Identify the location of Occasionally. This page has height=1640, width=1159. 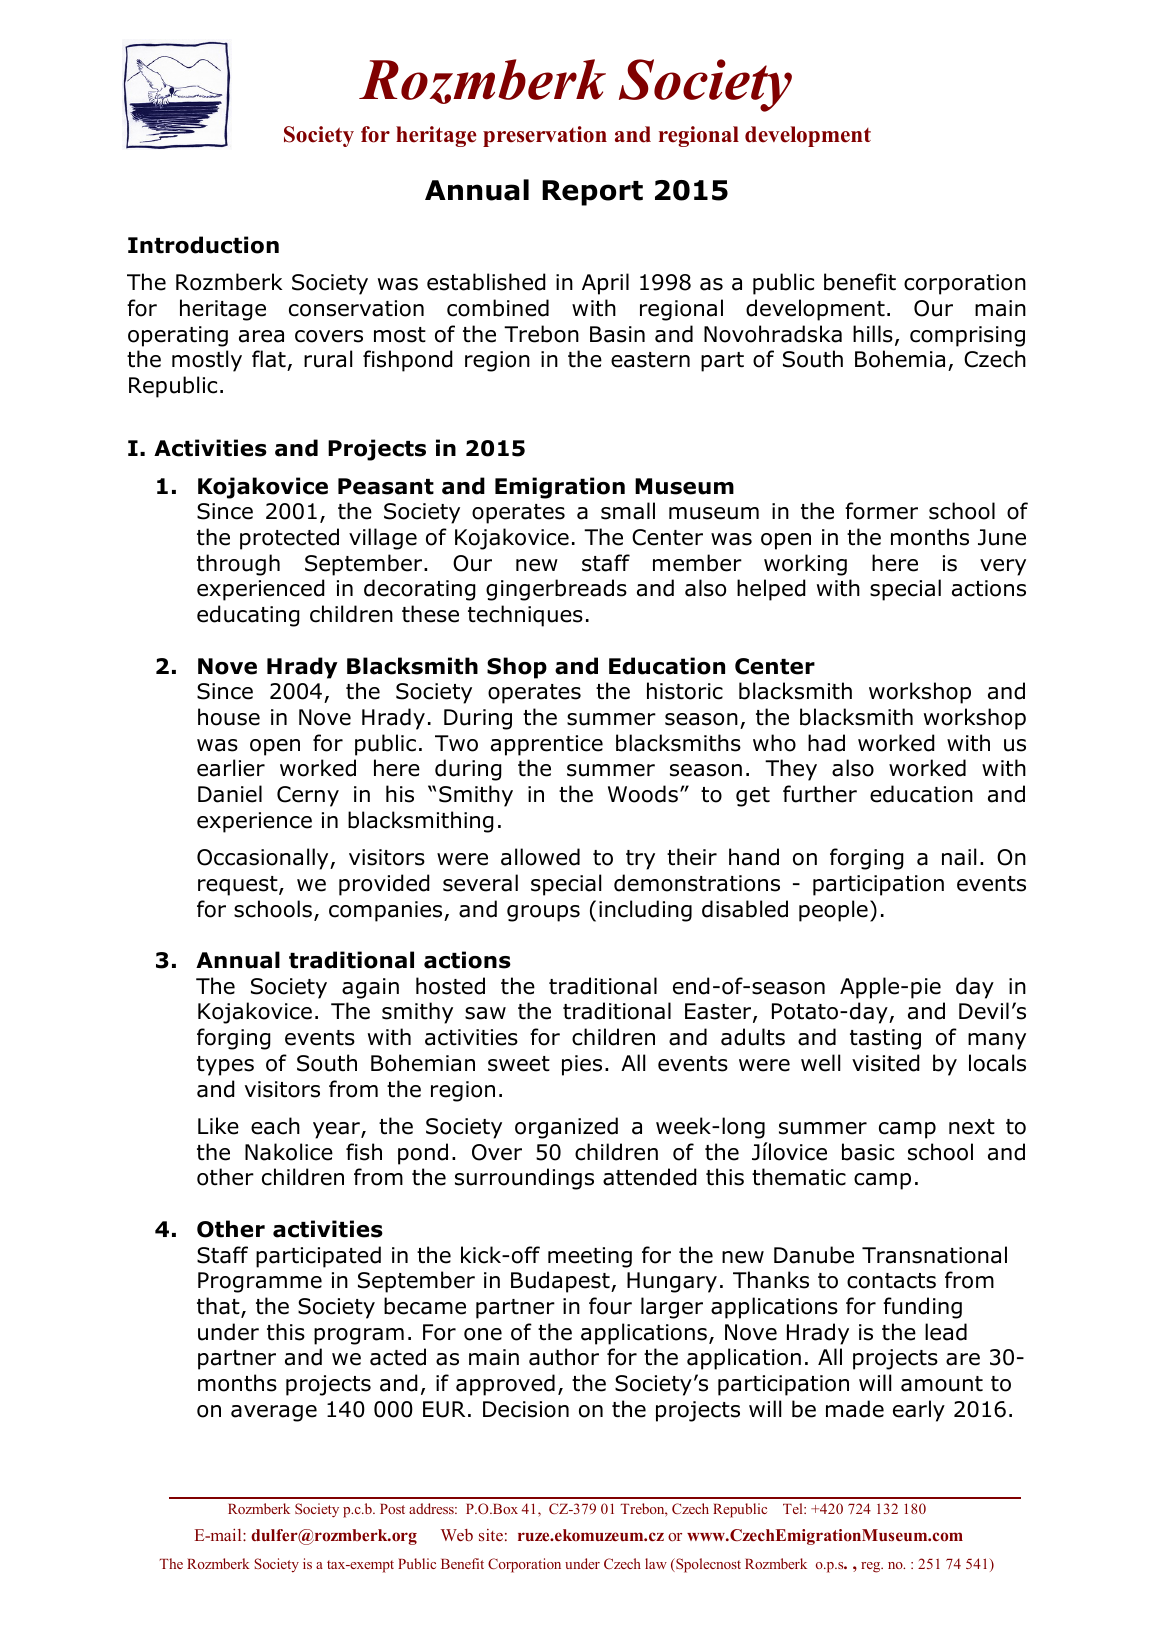
(264, 859).
